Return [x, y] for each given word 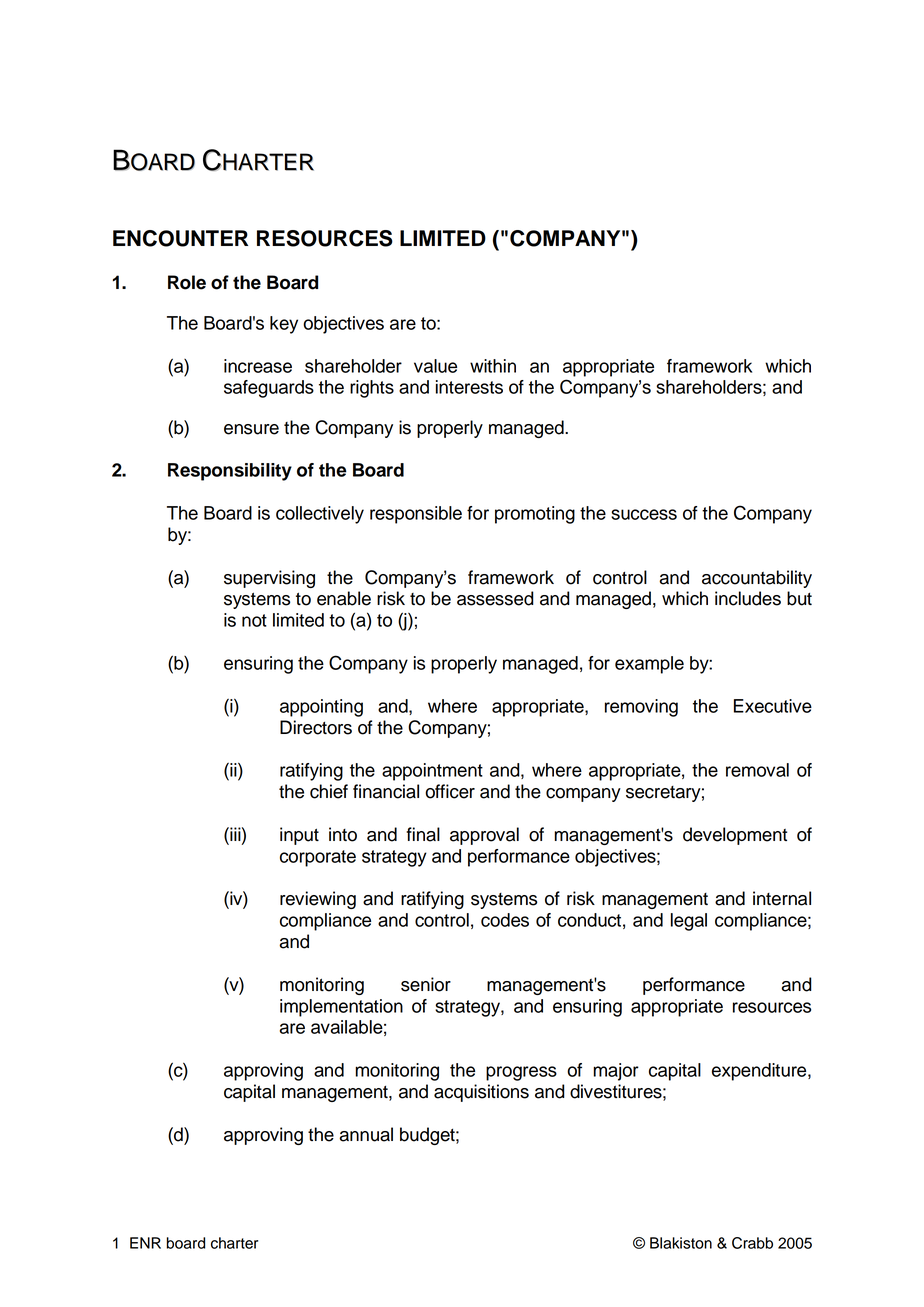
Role [187, 282]
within [493, 366]
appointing [321, 708]
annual [366, 1134]
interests [469, 387]
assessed [495, 598]
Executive [773, 706]
